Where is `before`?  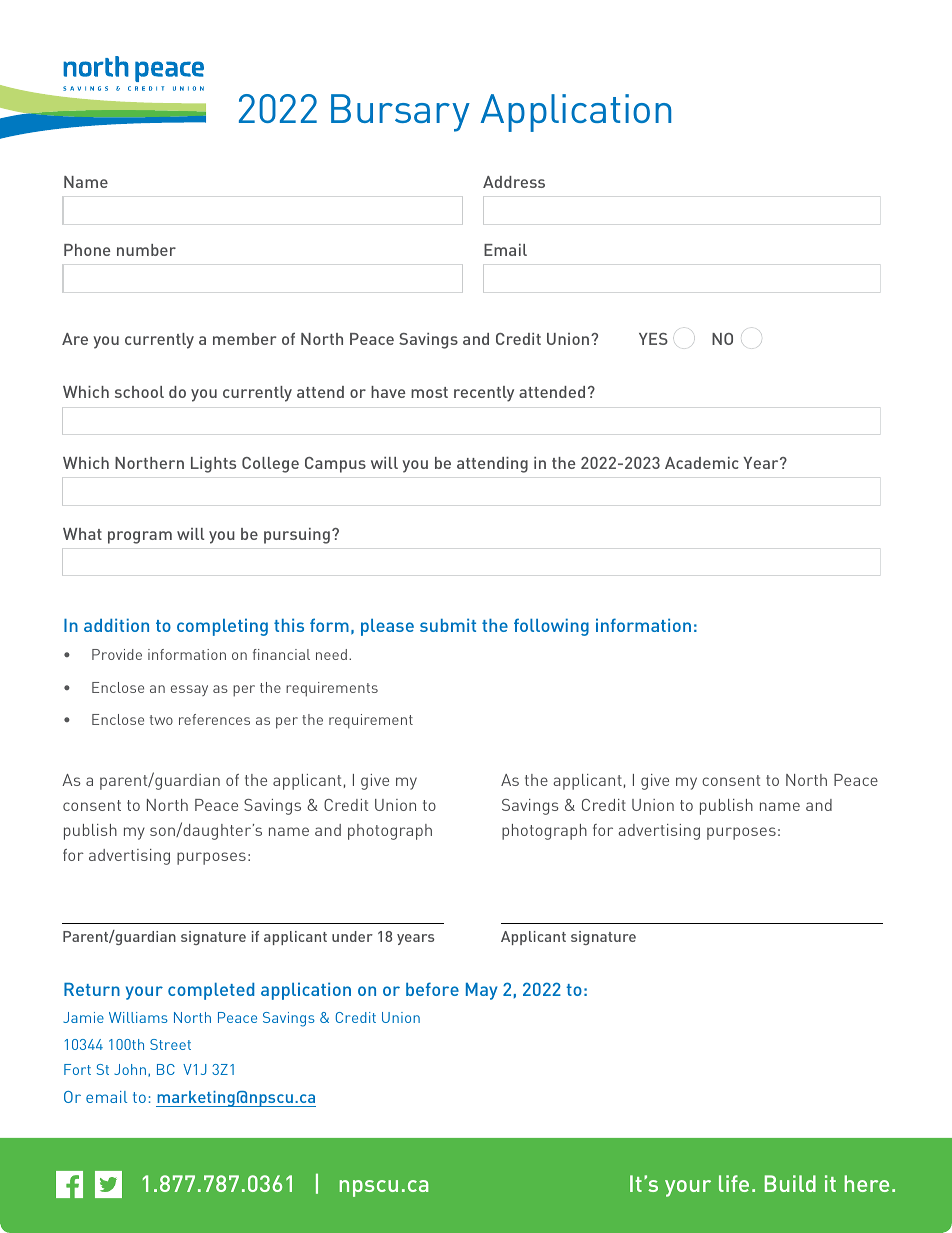
before is located at coordinates (432, 989).
